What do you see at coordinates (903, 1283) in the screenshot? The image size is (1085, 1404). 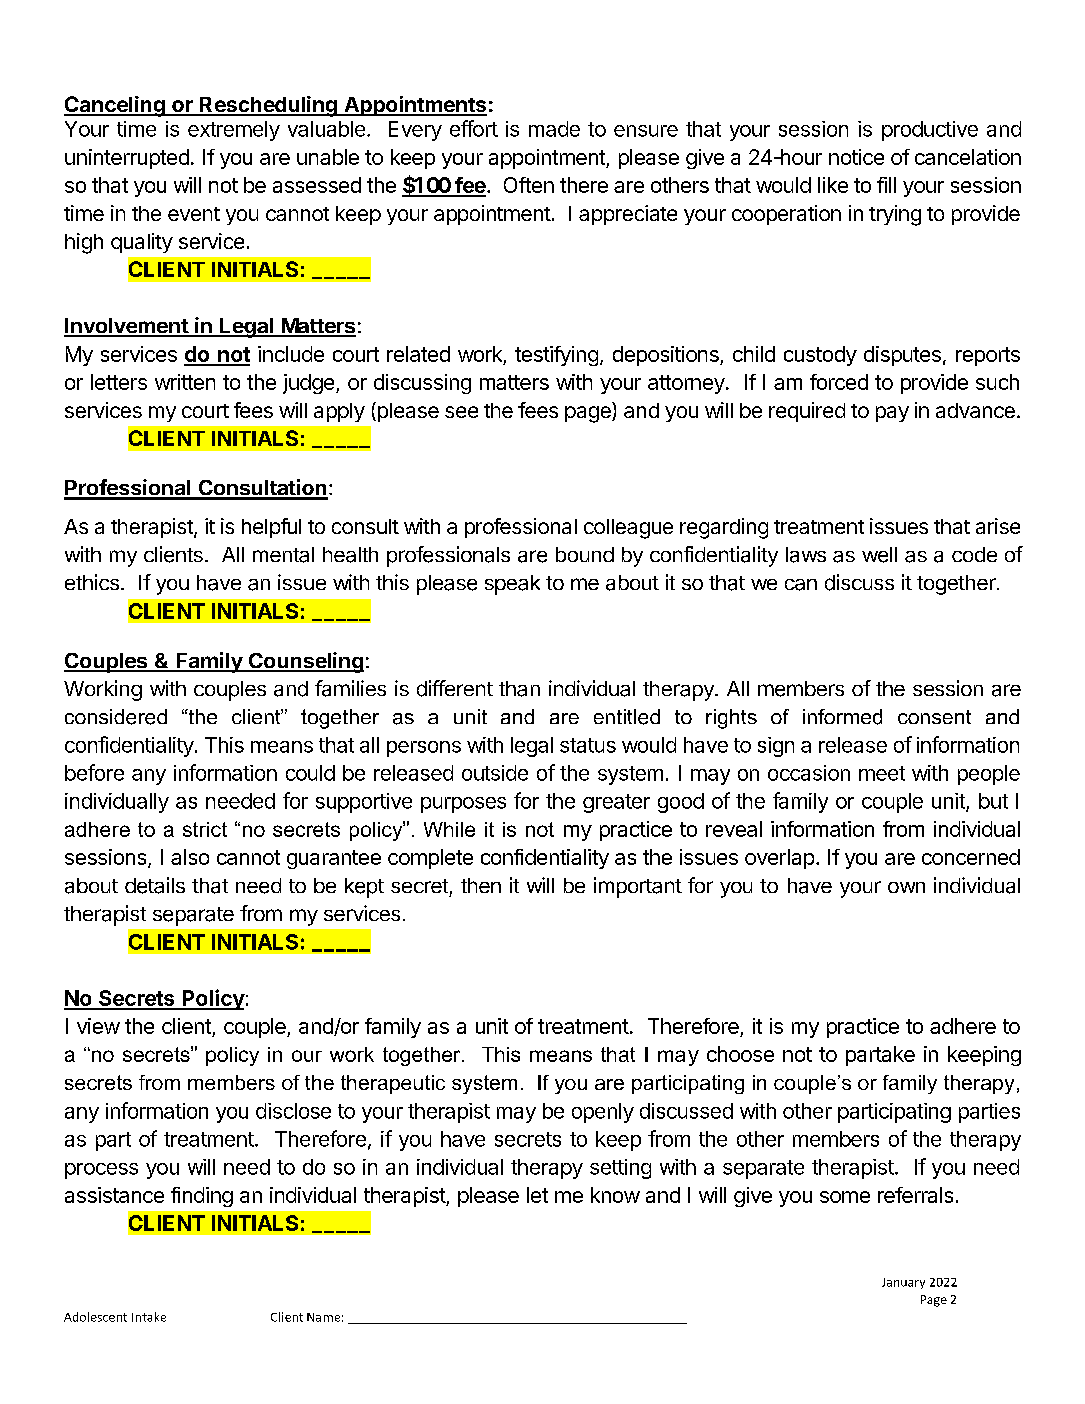 I see `January` at bounding box center [903, 1283].
